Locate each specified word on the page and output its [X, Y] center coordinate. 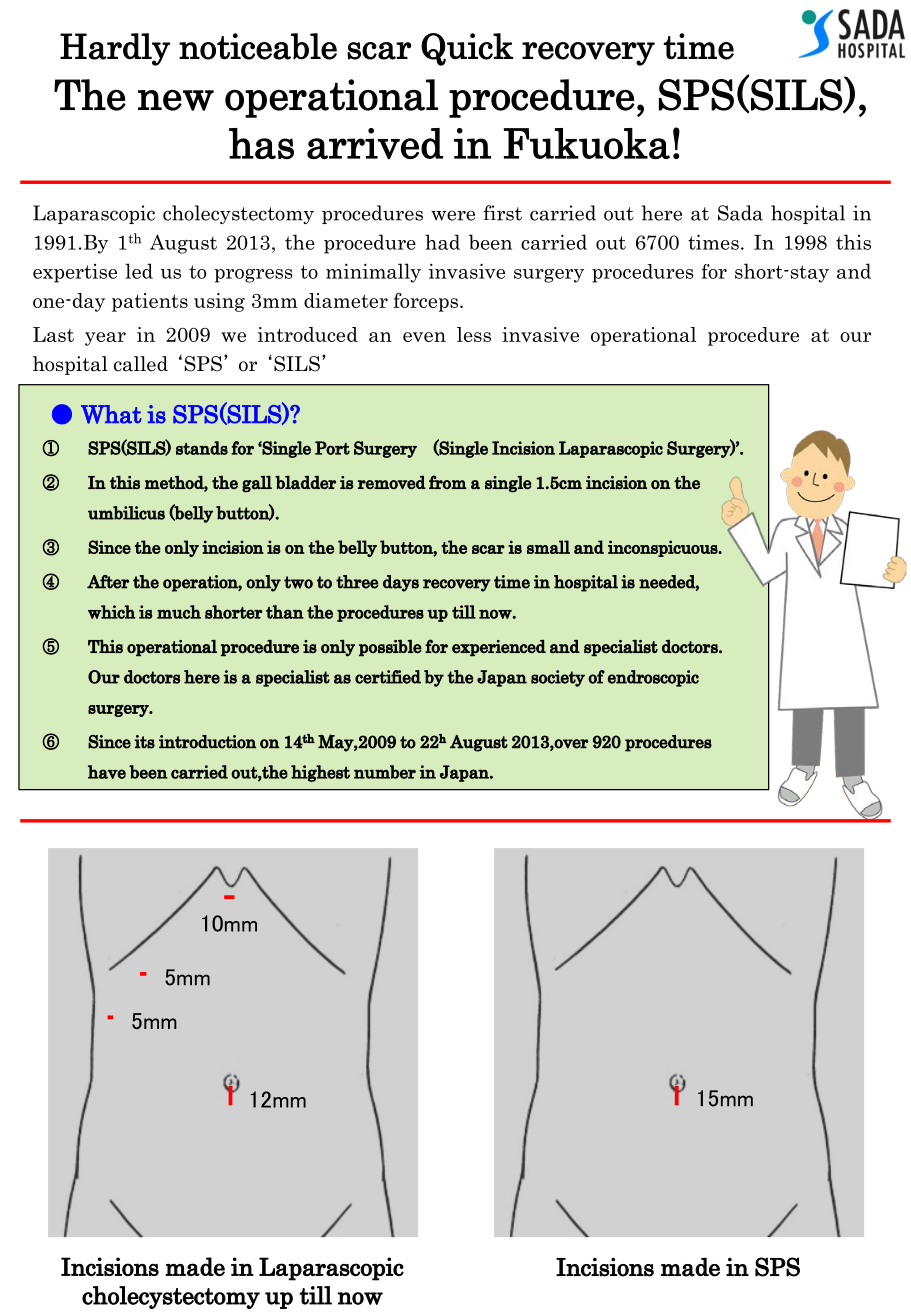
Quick [467, 49]
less [474, 334]
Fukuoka [587, 143]
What [111, 414]
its [144, 742]
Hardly [115, 49]
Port [332, 448]
